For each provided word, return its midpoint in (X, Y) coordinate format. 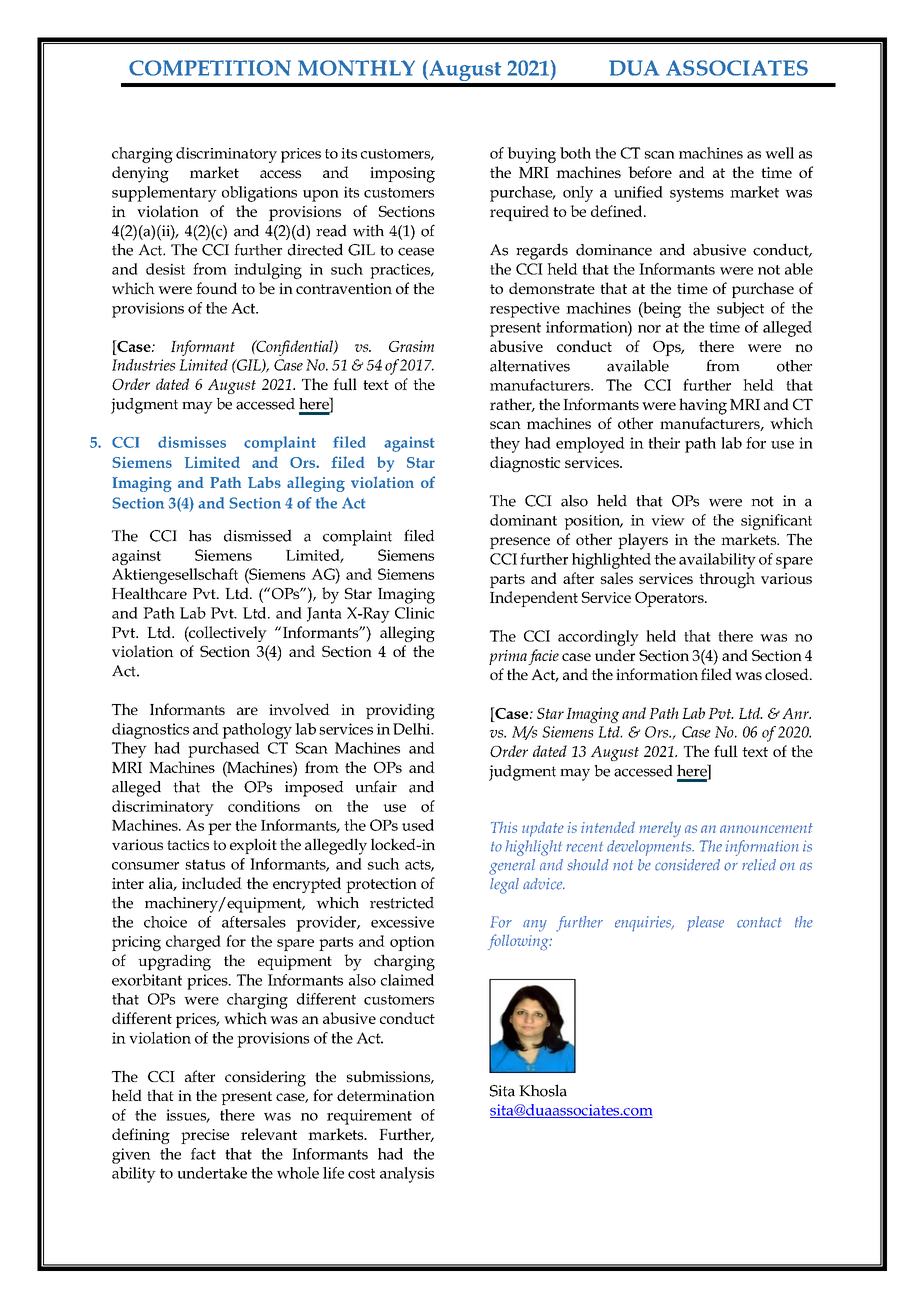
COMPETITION (210, 68)
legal (504, 886)
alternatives (530, 366)
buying (531, 155)
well (779, 153)
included (212, 883)
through (727, 580)
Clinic (414, 613)
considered (687, 865)
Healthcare (149, 593)
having (703, 406)
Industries (143, 365)
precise (205, 1136)
